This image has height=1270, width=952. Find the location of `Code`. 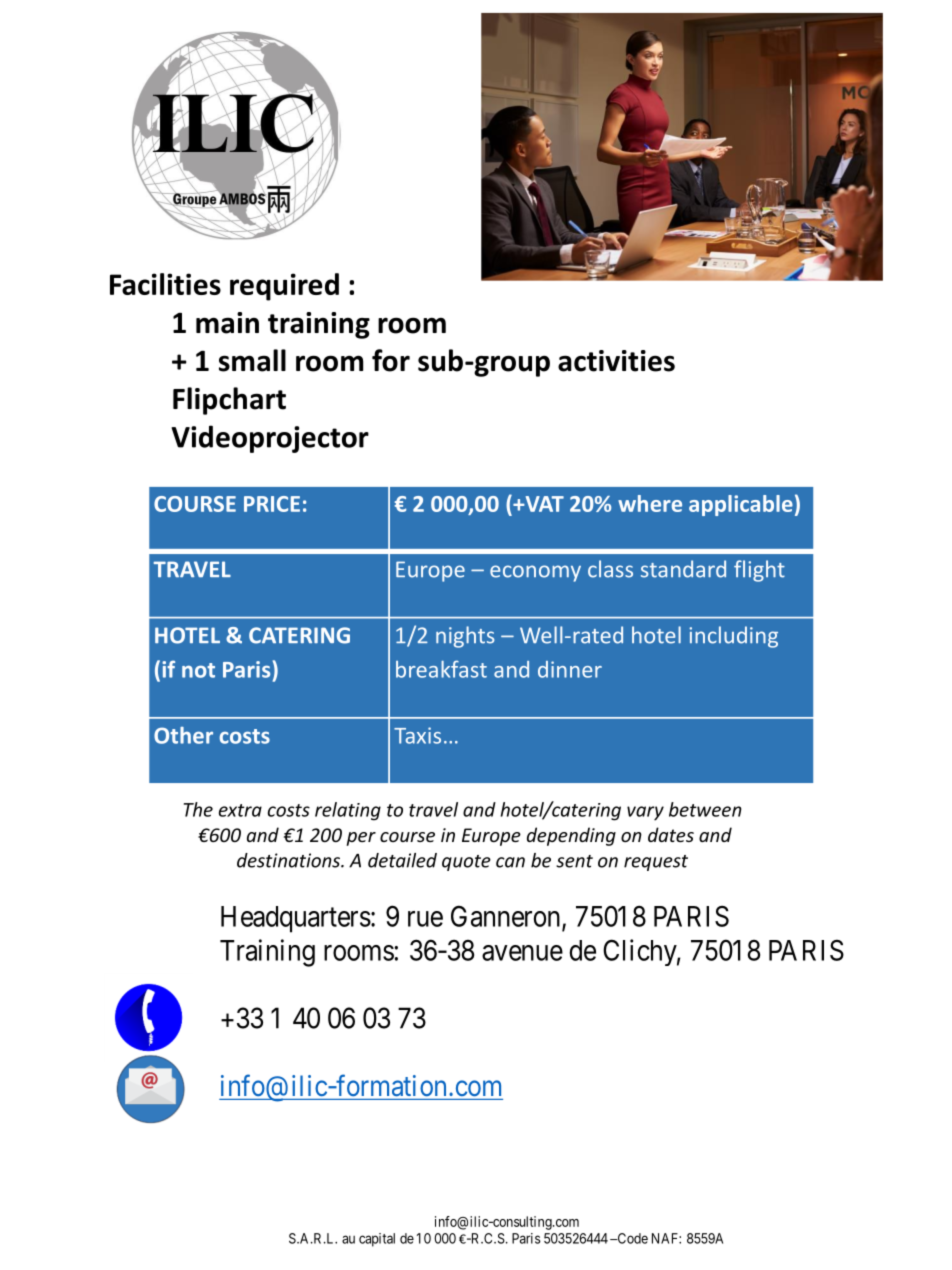

Code is located at coordinates (631, 1238).
